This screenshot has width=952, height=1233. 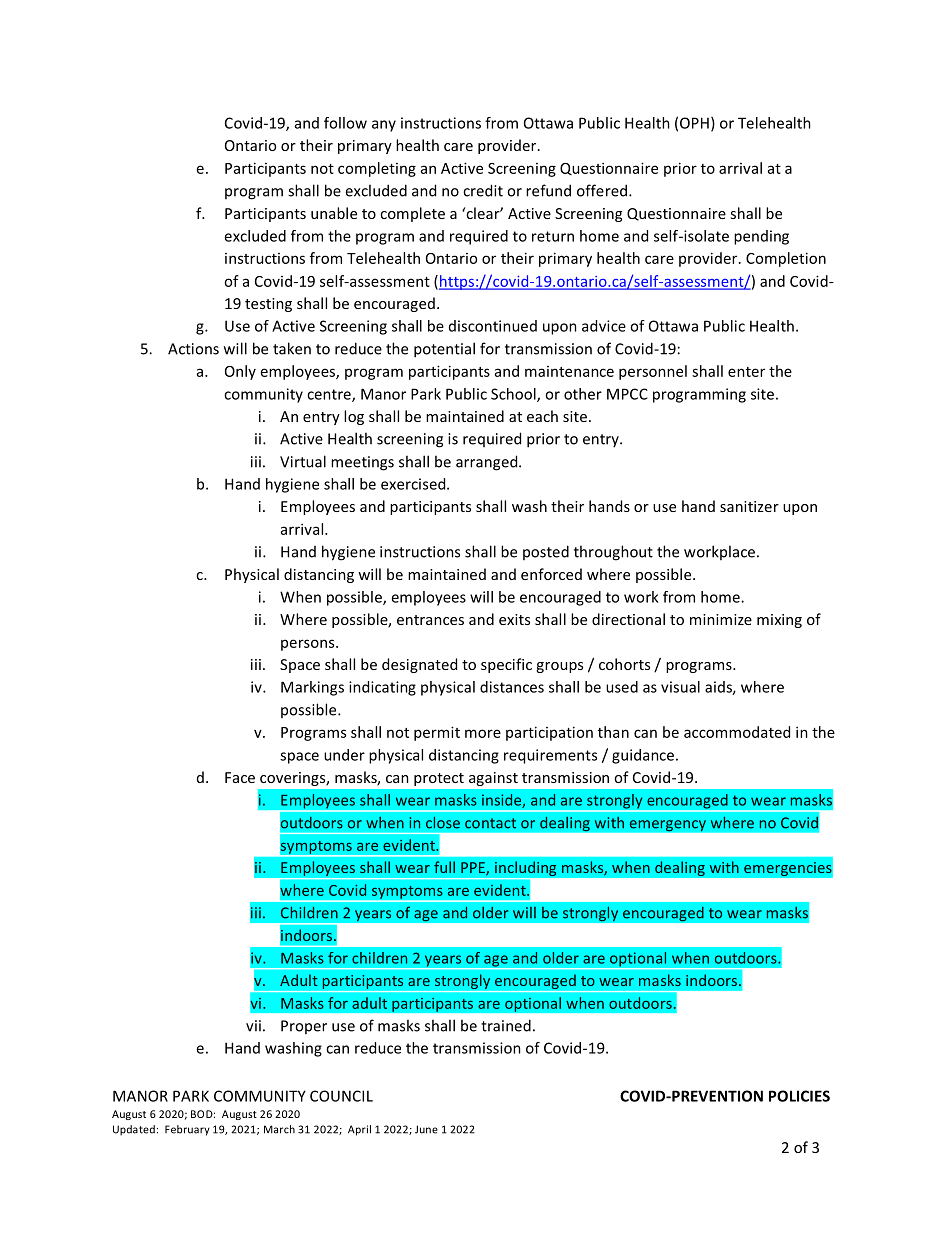 What do you see at coordinates (430, 620) in the screenshot?
I see `entrances` at bounding box center [430, 620].
